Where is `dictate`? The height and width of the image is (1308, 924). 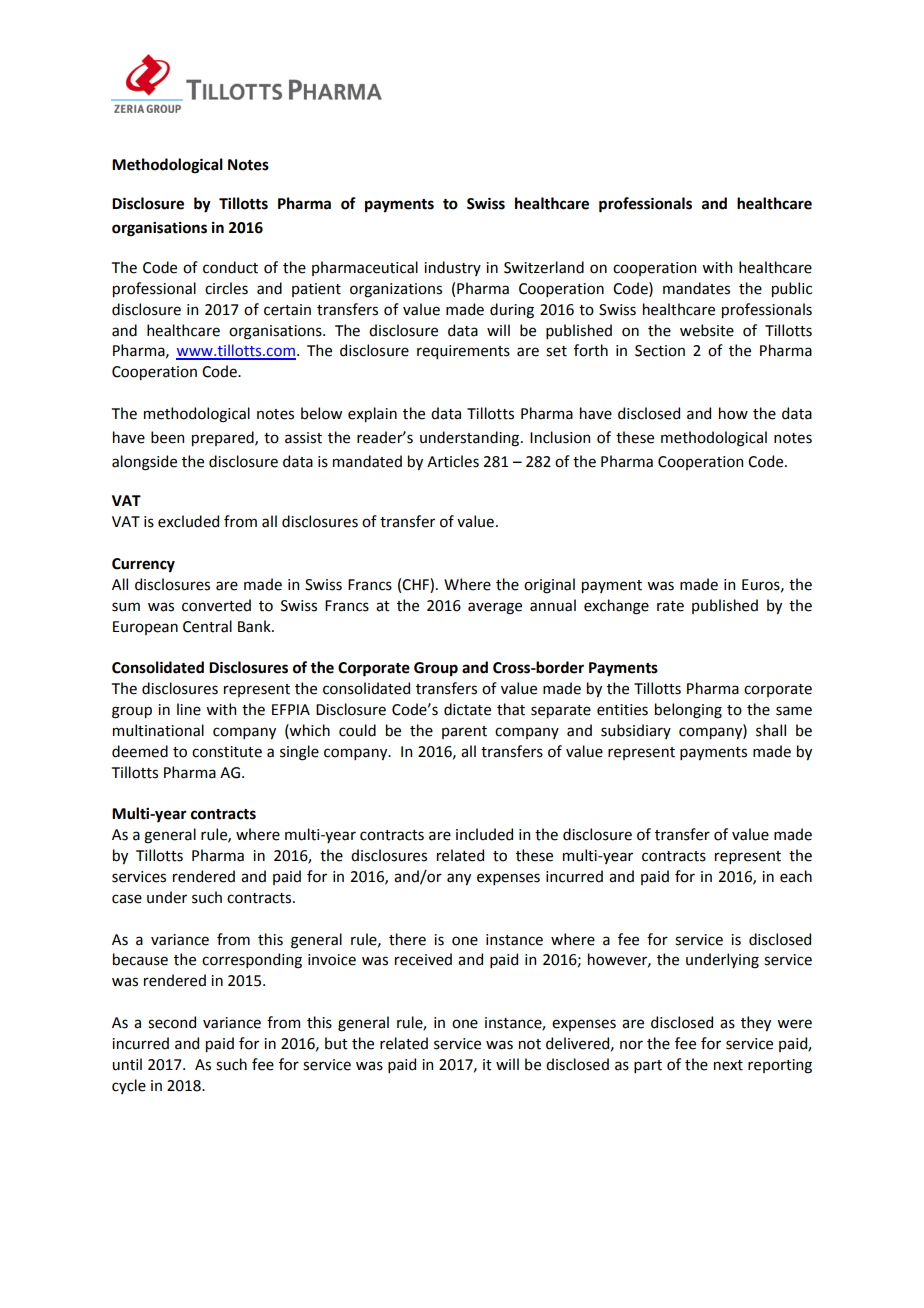 dictate is located at coordinates (467, 709).
